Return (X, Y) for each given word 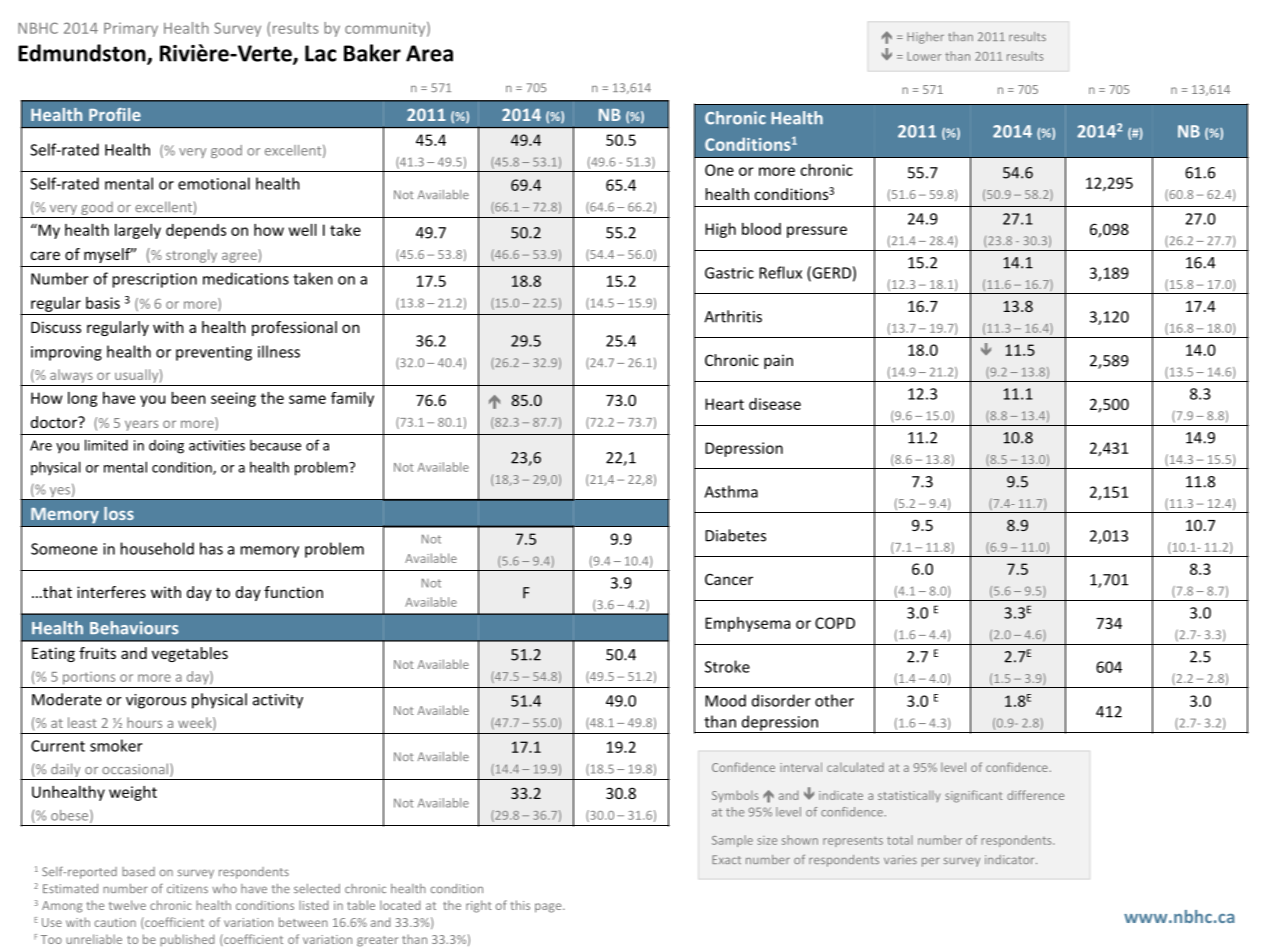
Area (429, 53)
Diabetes (735, 535)
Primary (131, 29)
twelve (127, 905)
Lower (924, 56)
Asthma (731, 491)
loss (119, 513)
